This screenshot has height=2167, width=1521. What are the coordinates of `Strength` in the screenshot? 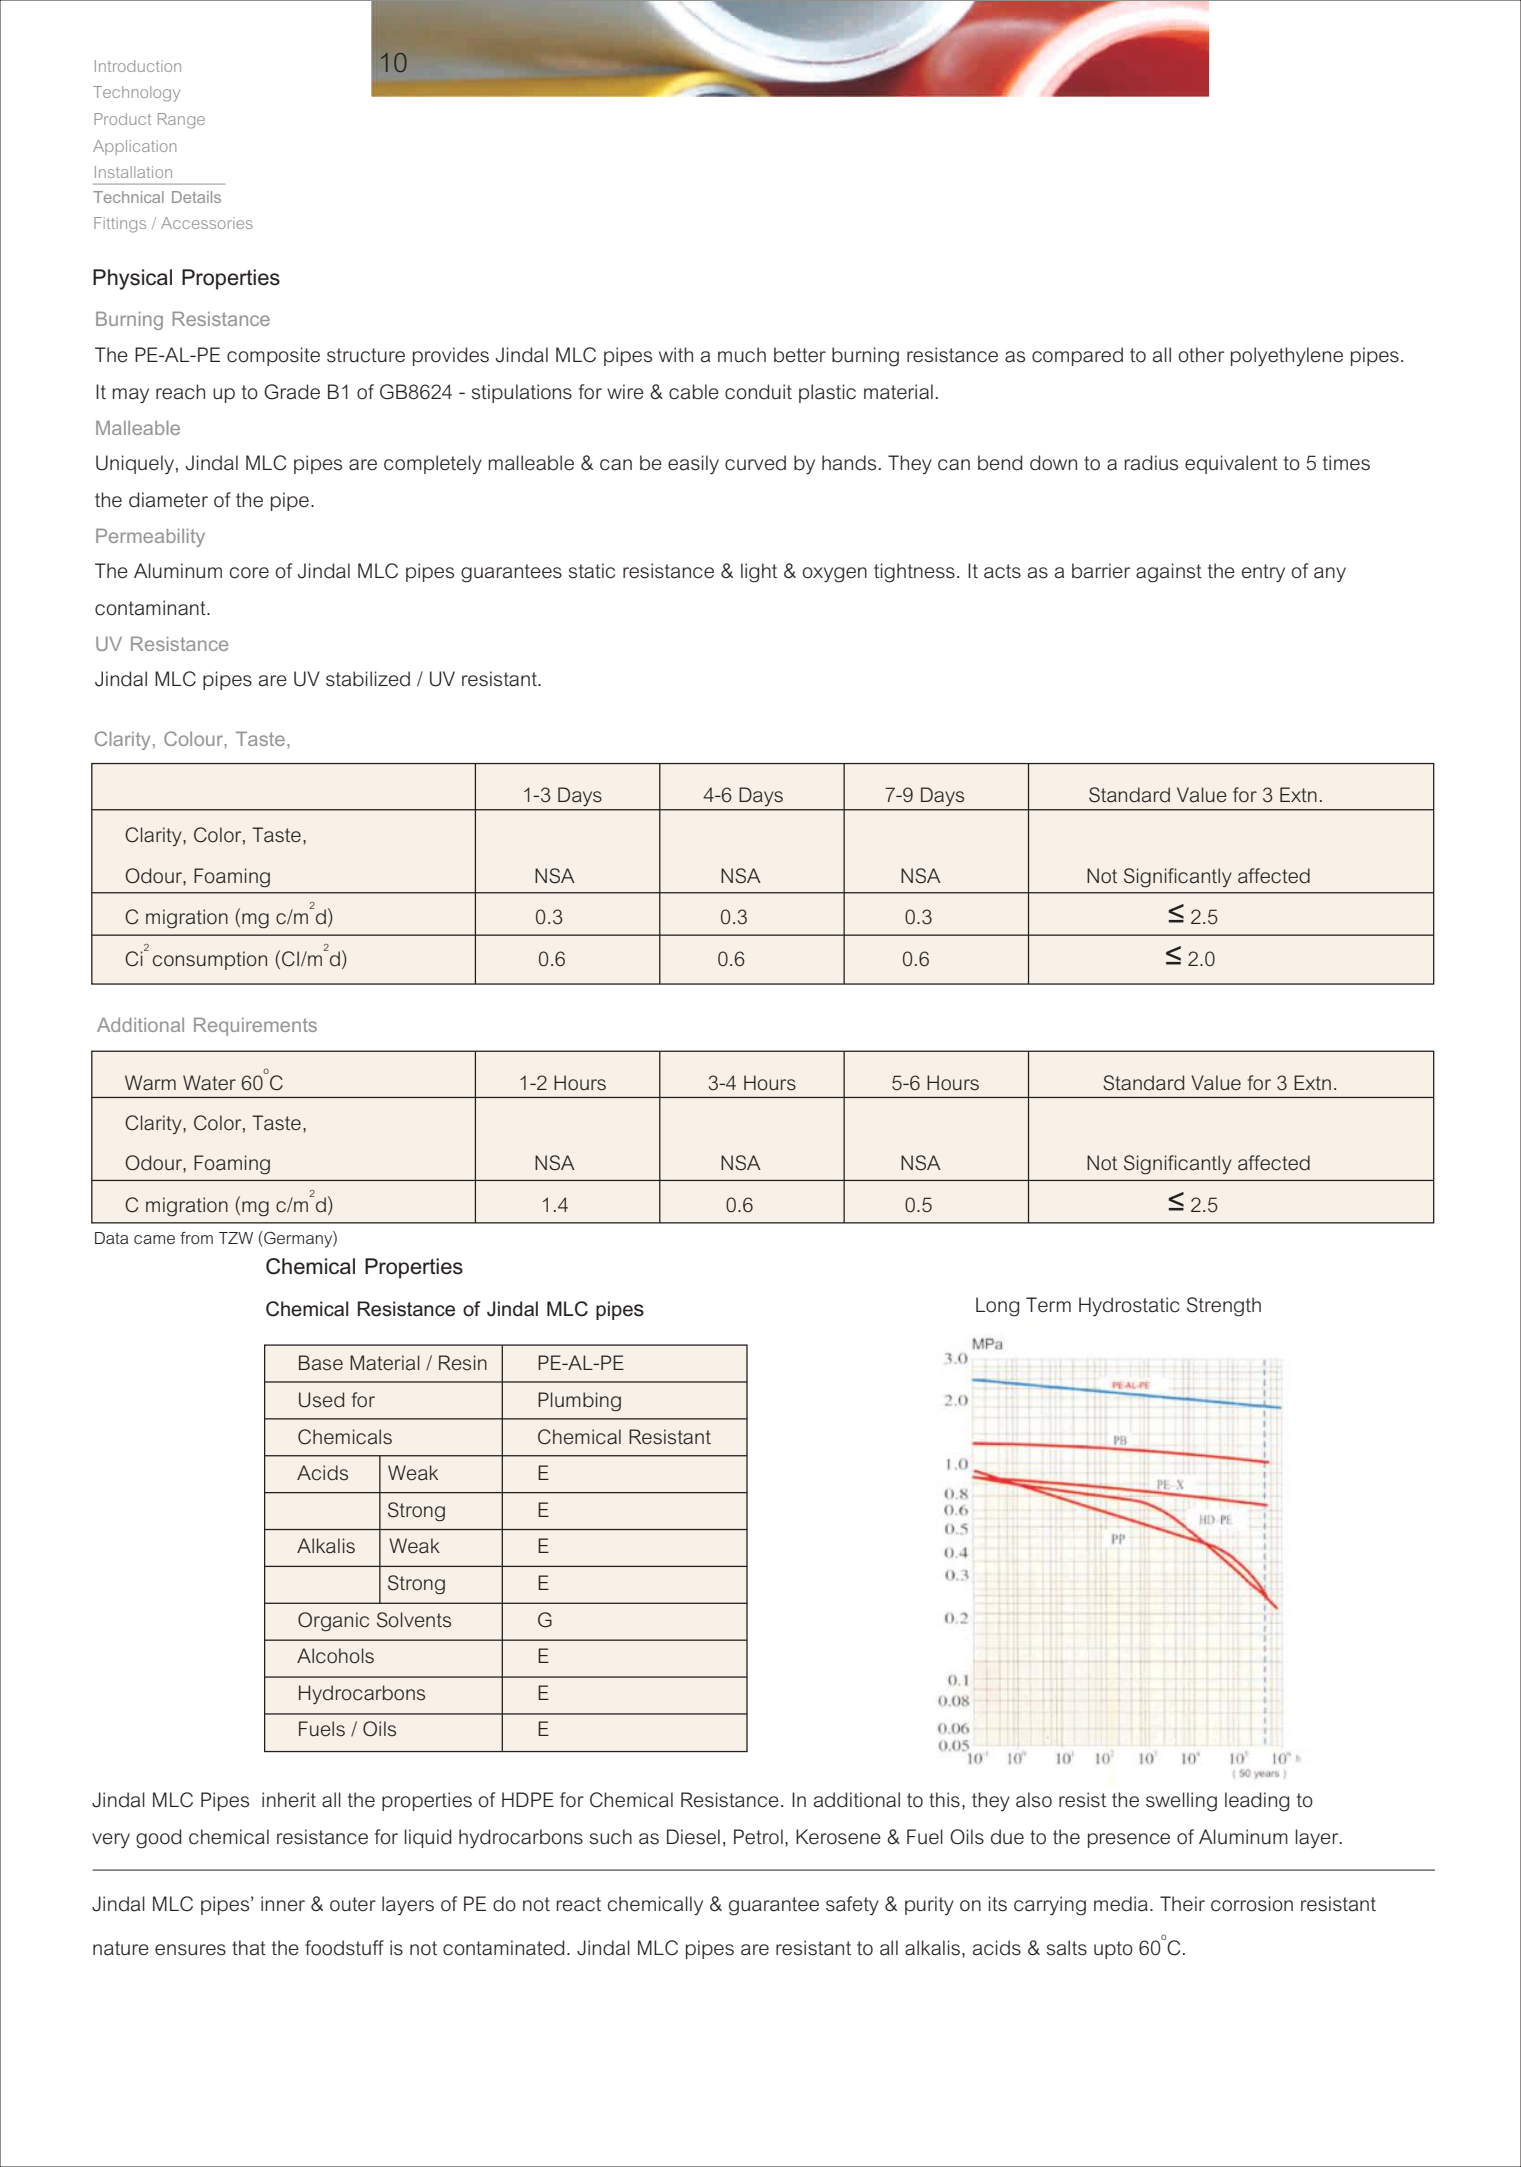 It's located at (1224, 1307).
